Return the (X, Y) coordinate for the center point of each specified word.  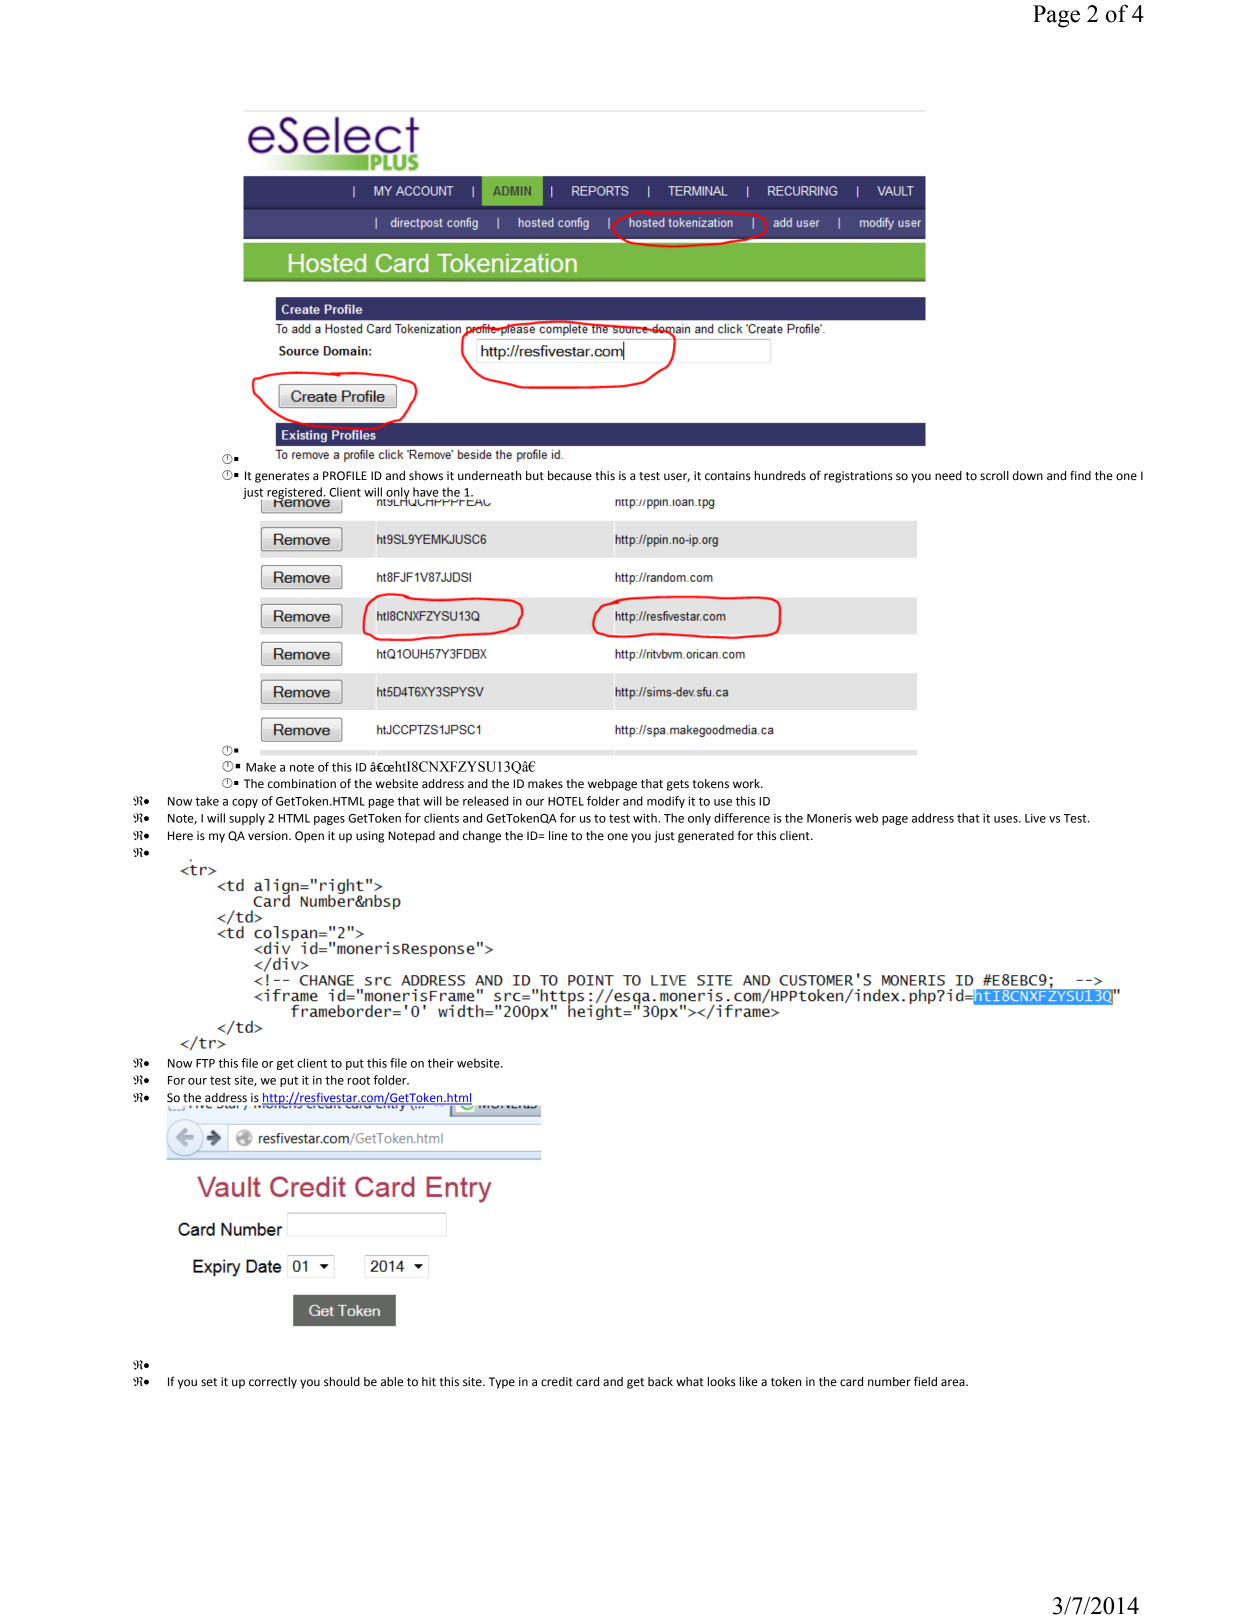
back (660, 1382)
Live (1035, 818)
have (426, 492)
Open (309, 837)
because (570, 476)
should (342, 1382)
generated (706, 837)
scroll (994, 476)
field (925, 1381)
